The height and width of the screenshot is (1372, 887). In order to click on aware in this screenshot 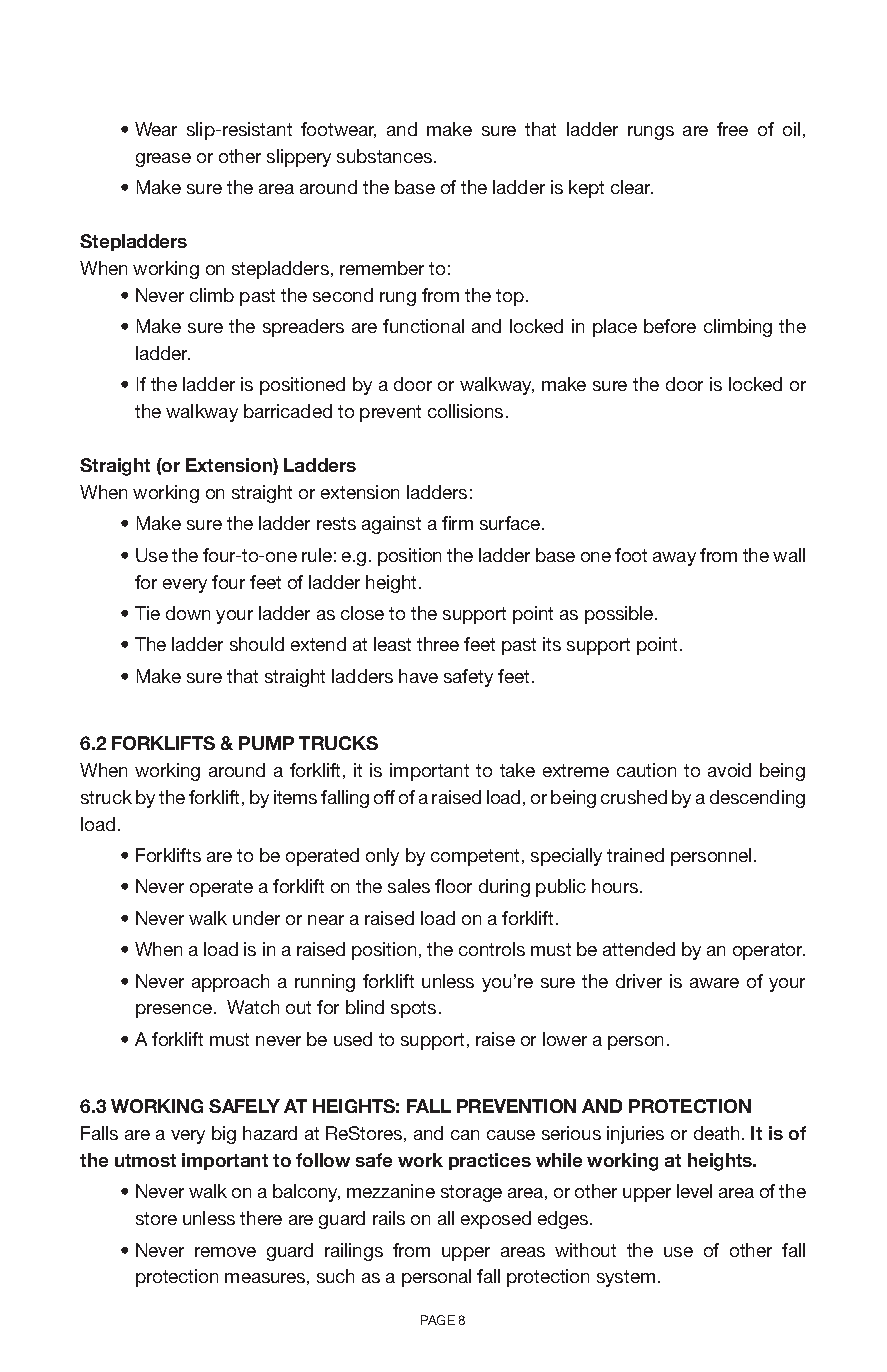, I will do `click(714, 983)`.
